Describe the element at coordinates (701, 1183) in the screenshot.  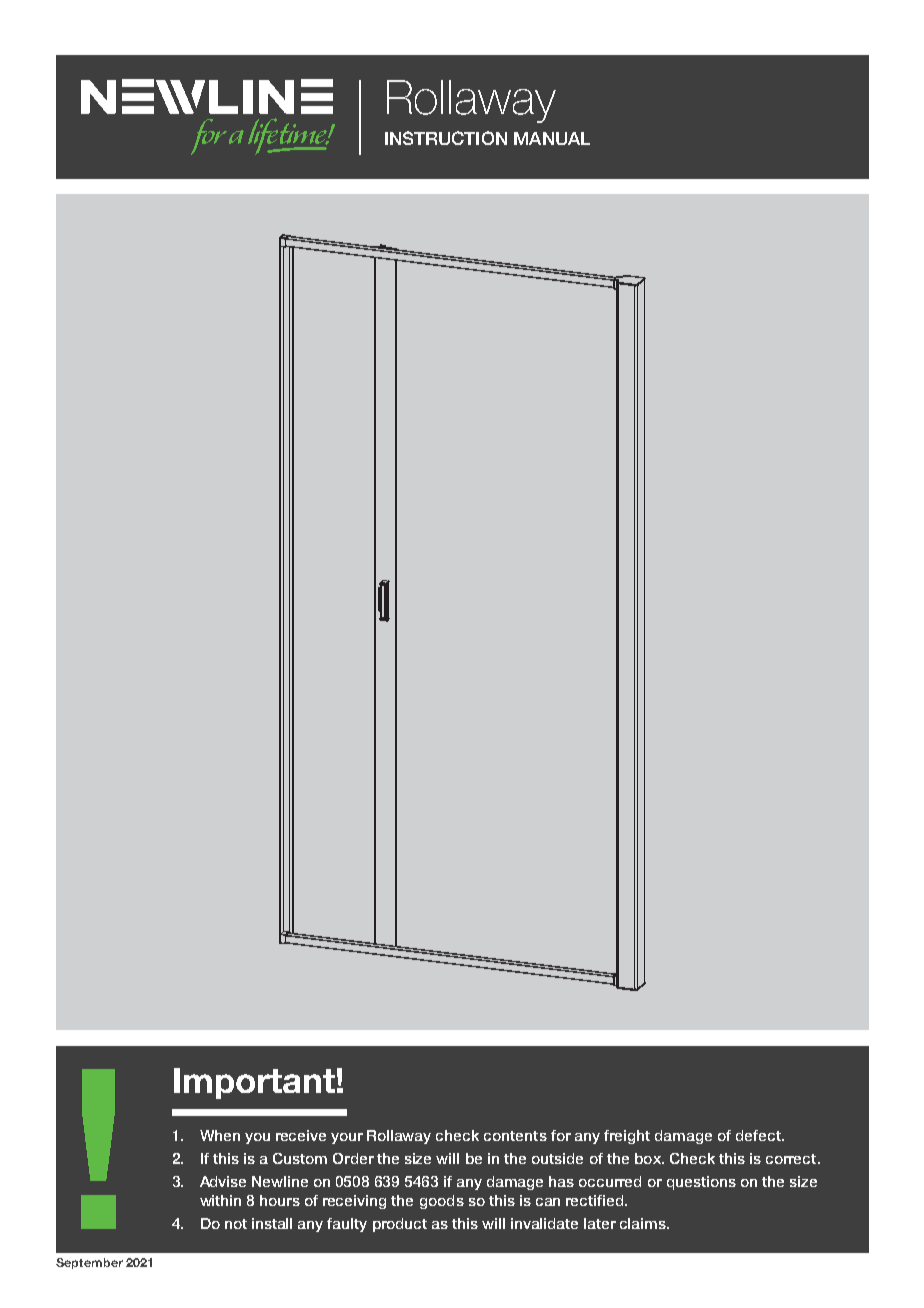
I see `questions` at that location.
